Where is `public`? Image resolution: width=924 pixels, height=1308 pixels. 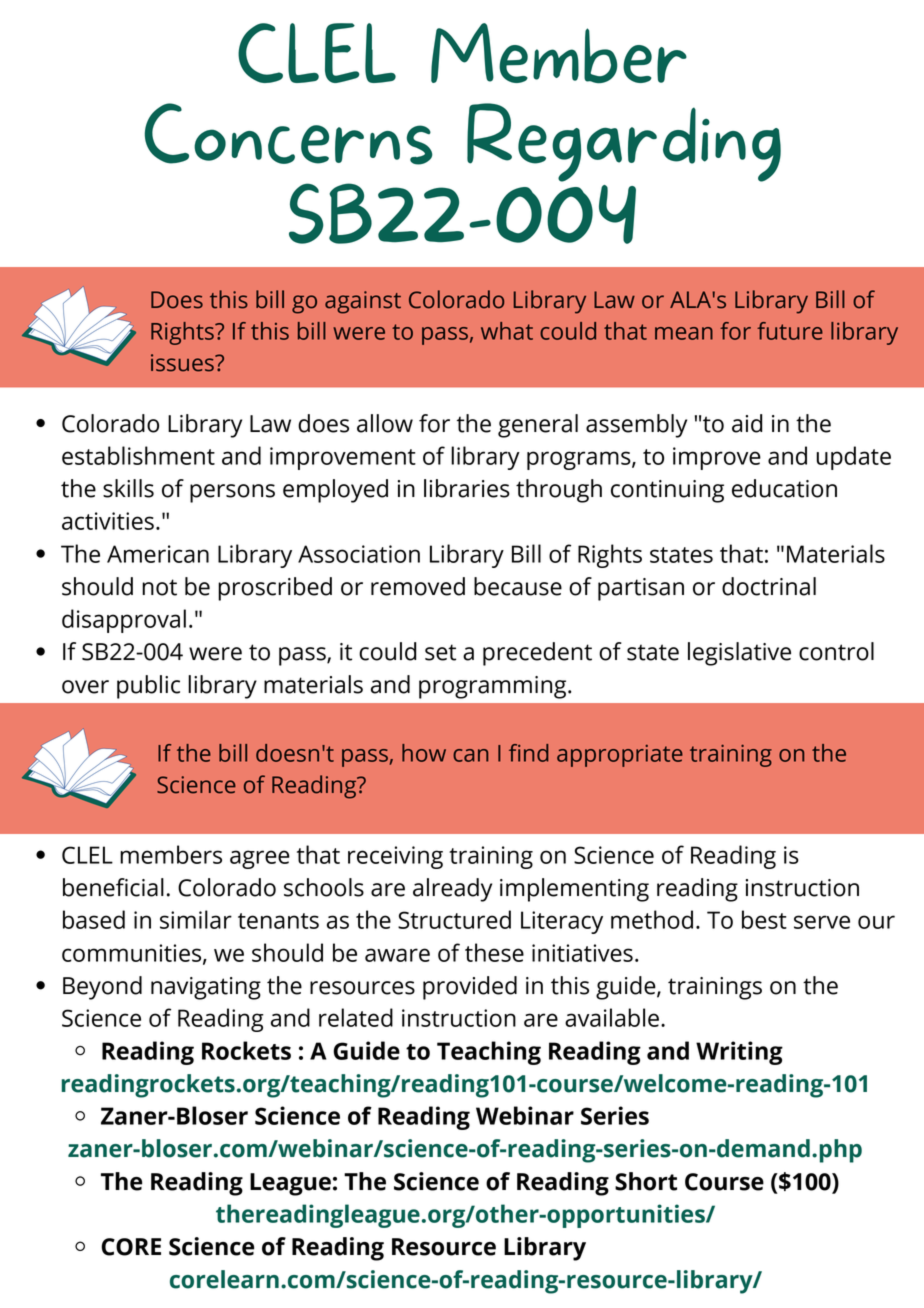 public is located at coordinates (148, 687).
